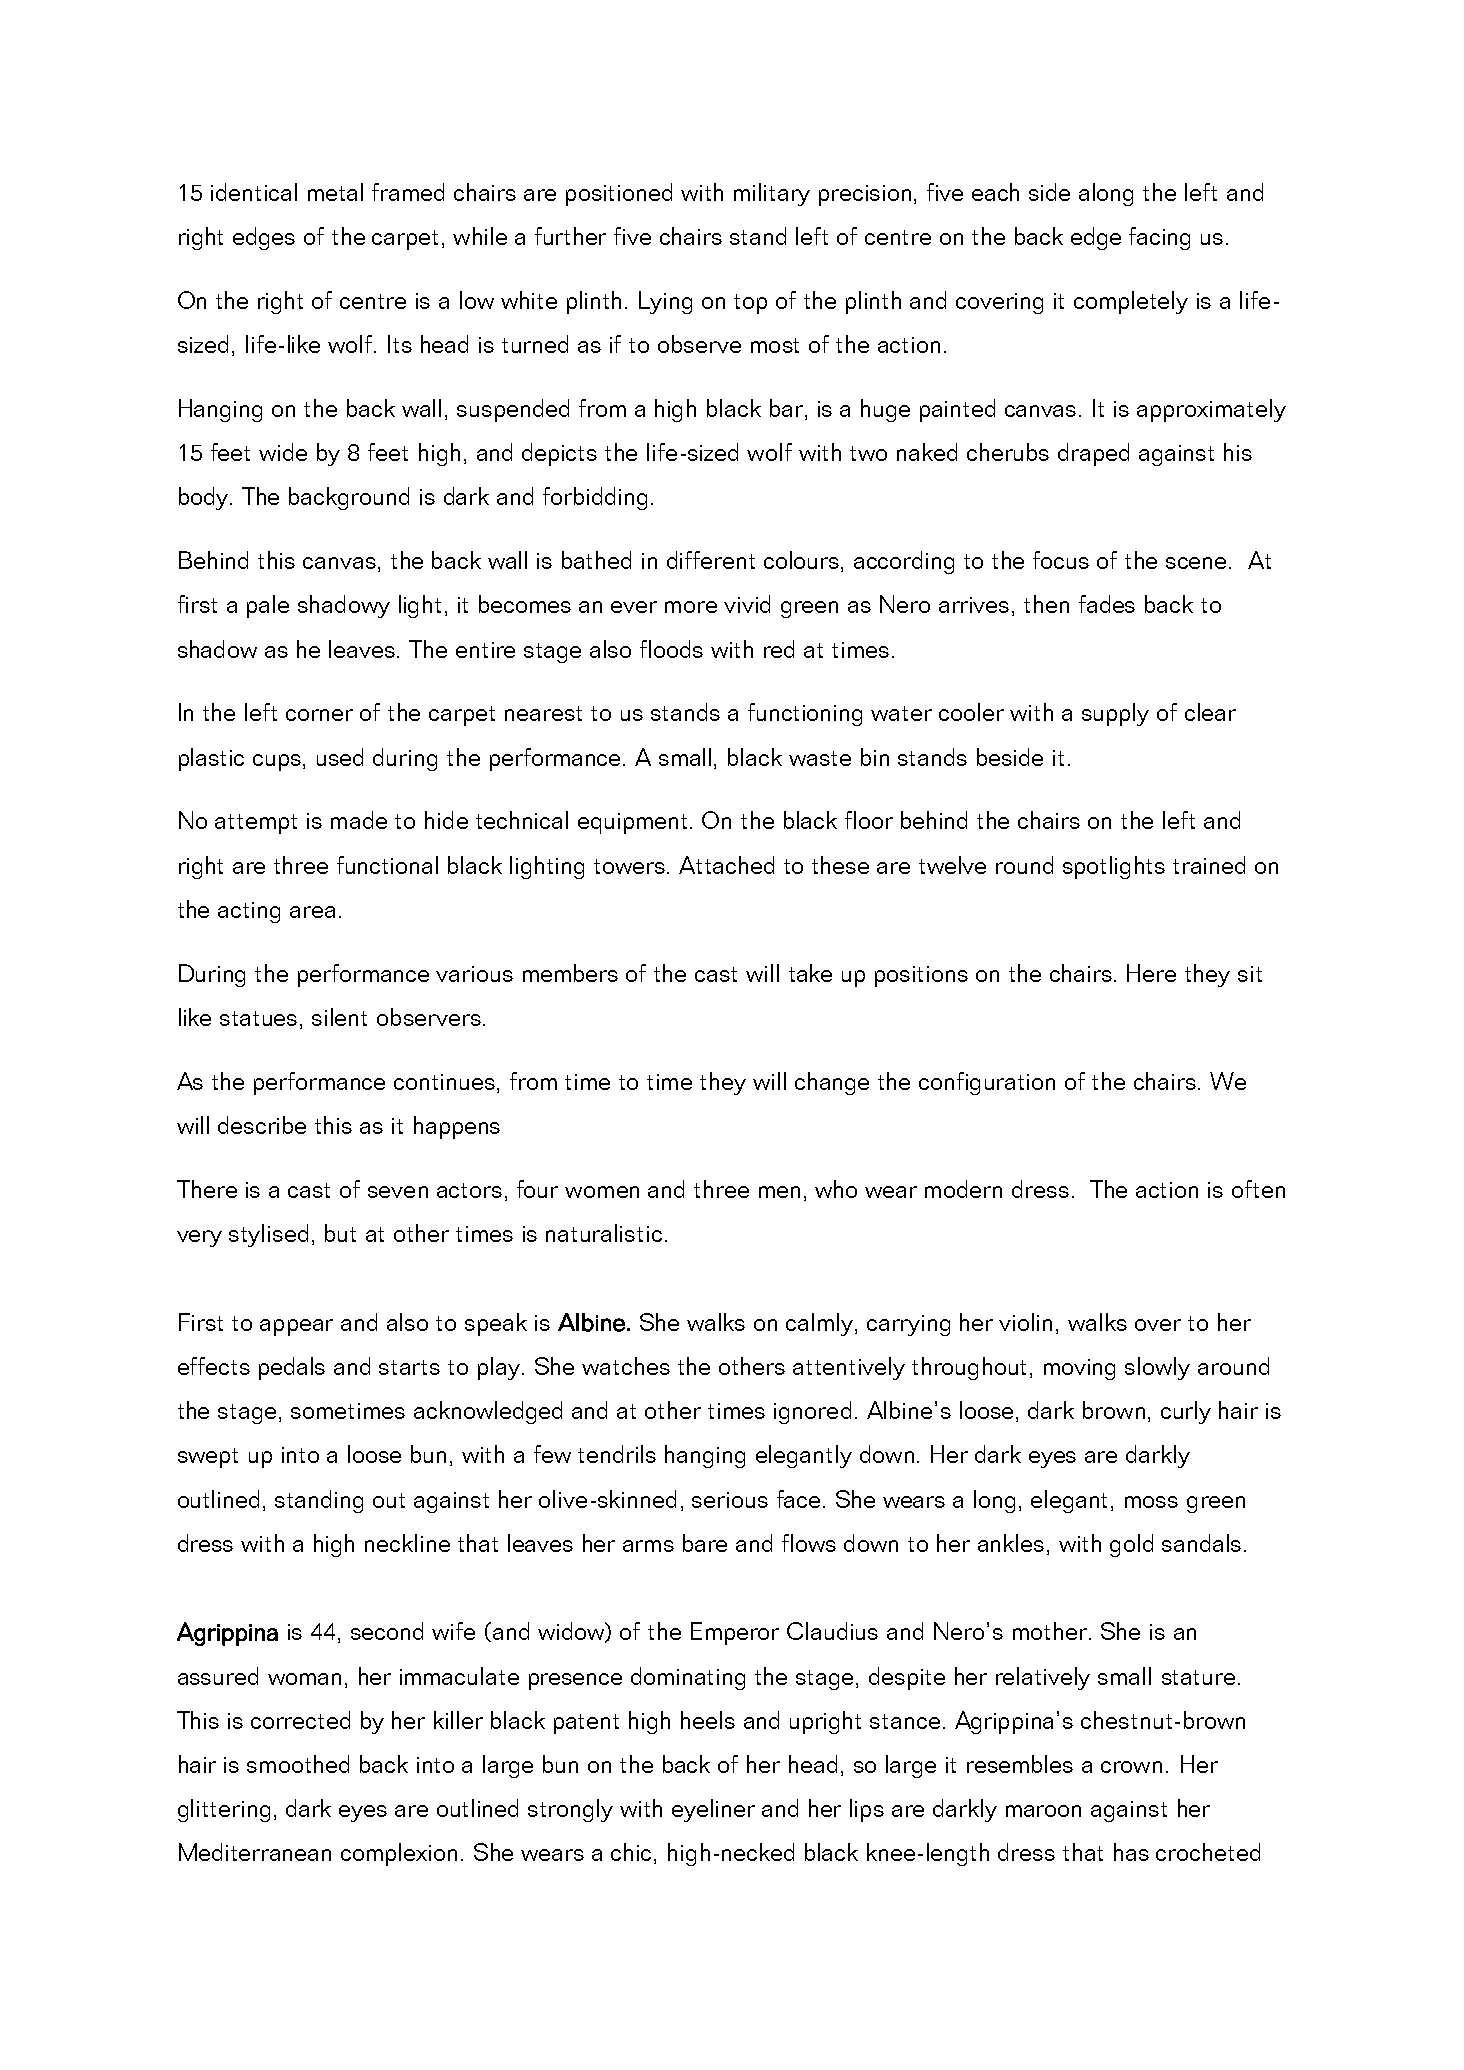 This document has height=2070, width=1464. Describe the element at coordinates (1159, 238) in the document. I see `facing` at that location.
